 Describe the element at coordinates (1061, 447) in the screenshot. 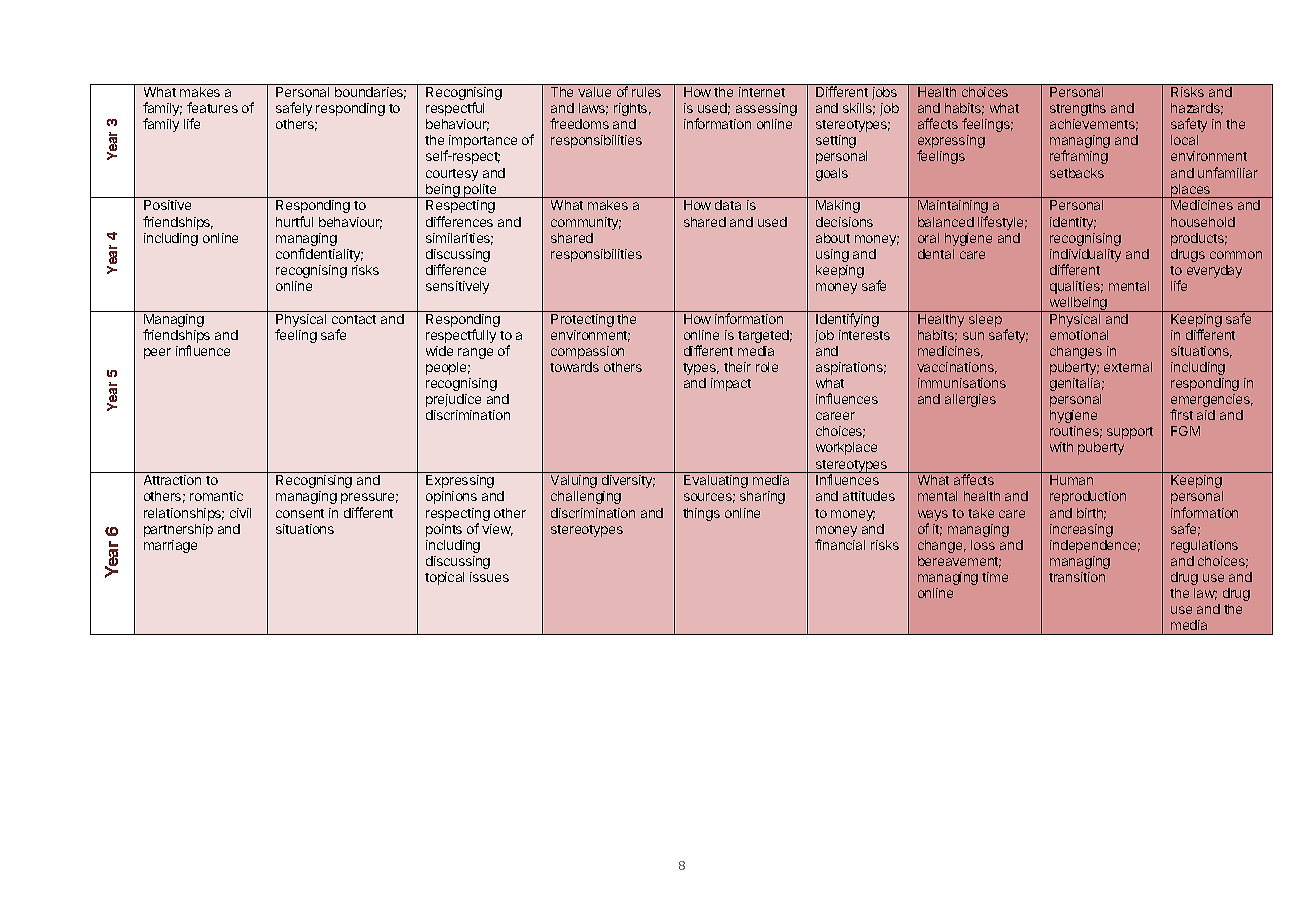

I see `with` at that location.
